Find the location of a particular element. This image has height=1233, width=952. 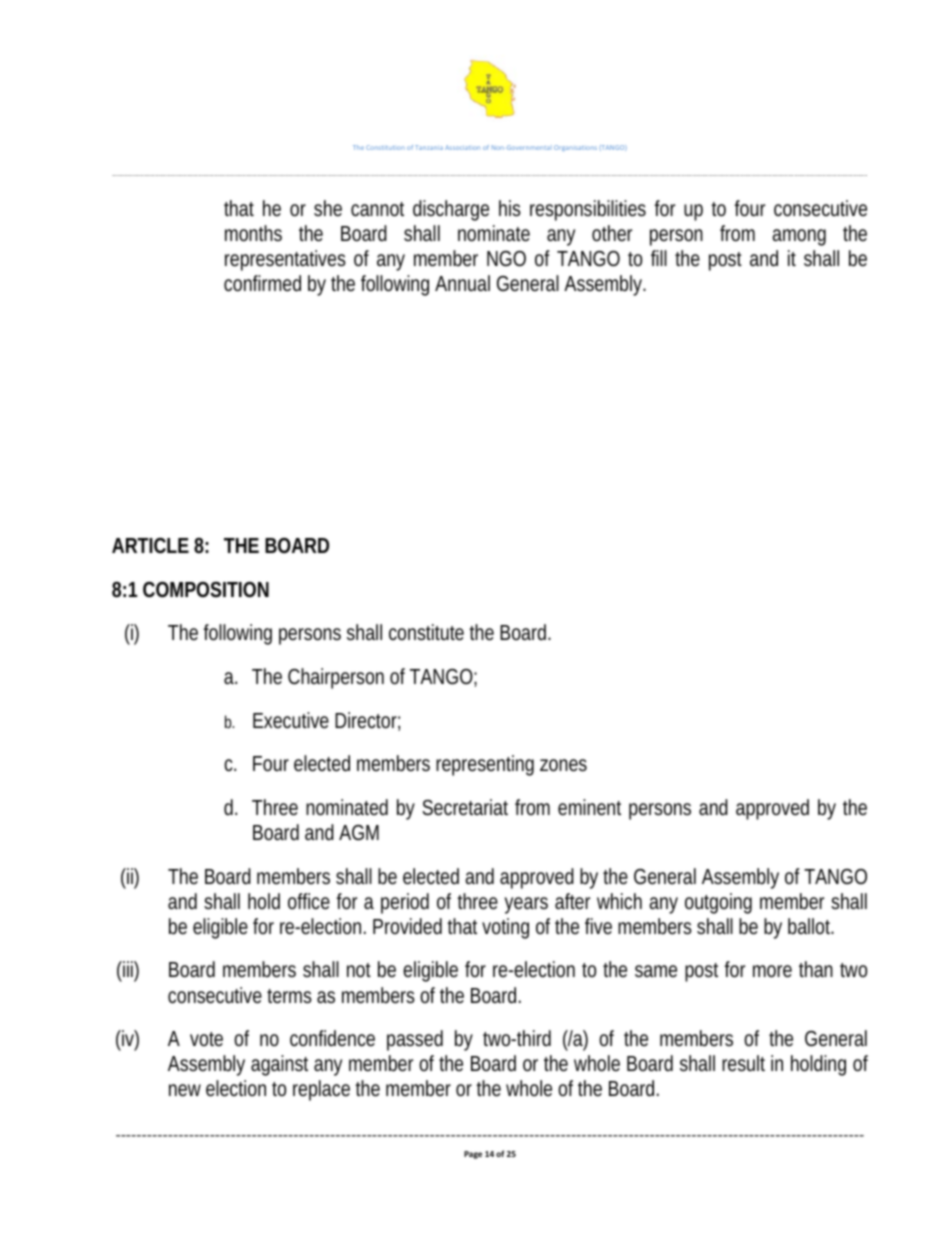

against is located at coordinates (279, 1065).
